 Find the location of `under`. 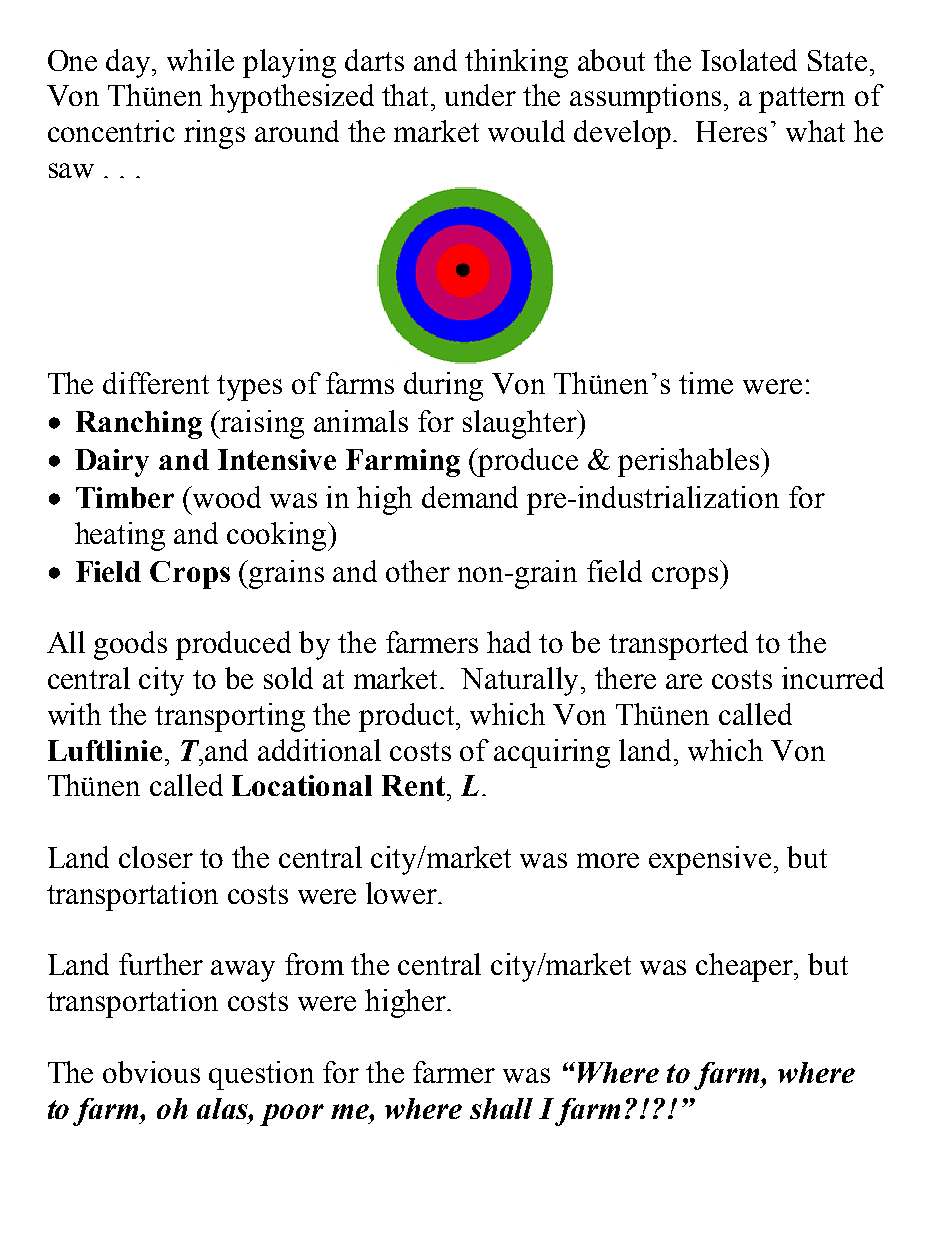

under is located at coordinates (480, 95).
